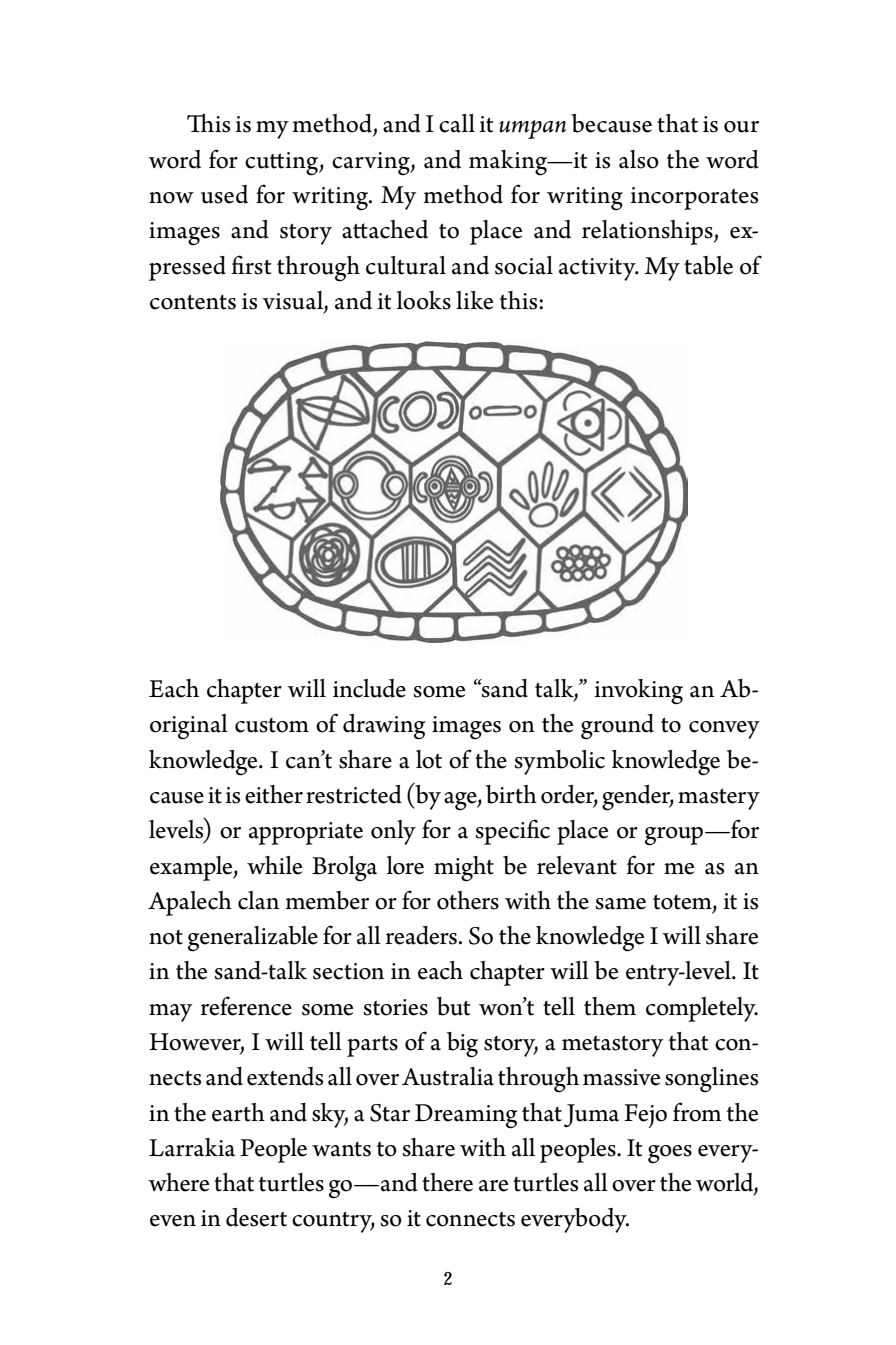  What do you see at coordinates (457, 123) in the screenshot?
I see `call` at bounding box center [457, 123].
